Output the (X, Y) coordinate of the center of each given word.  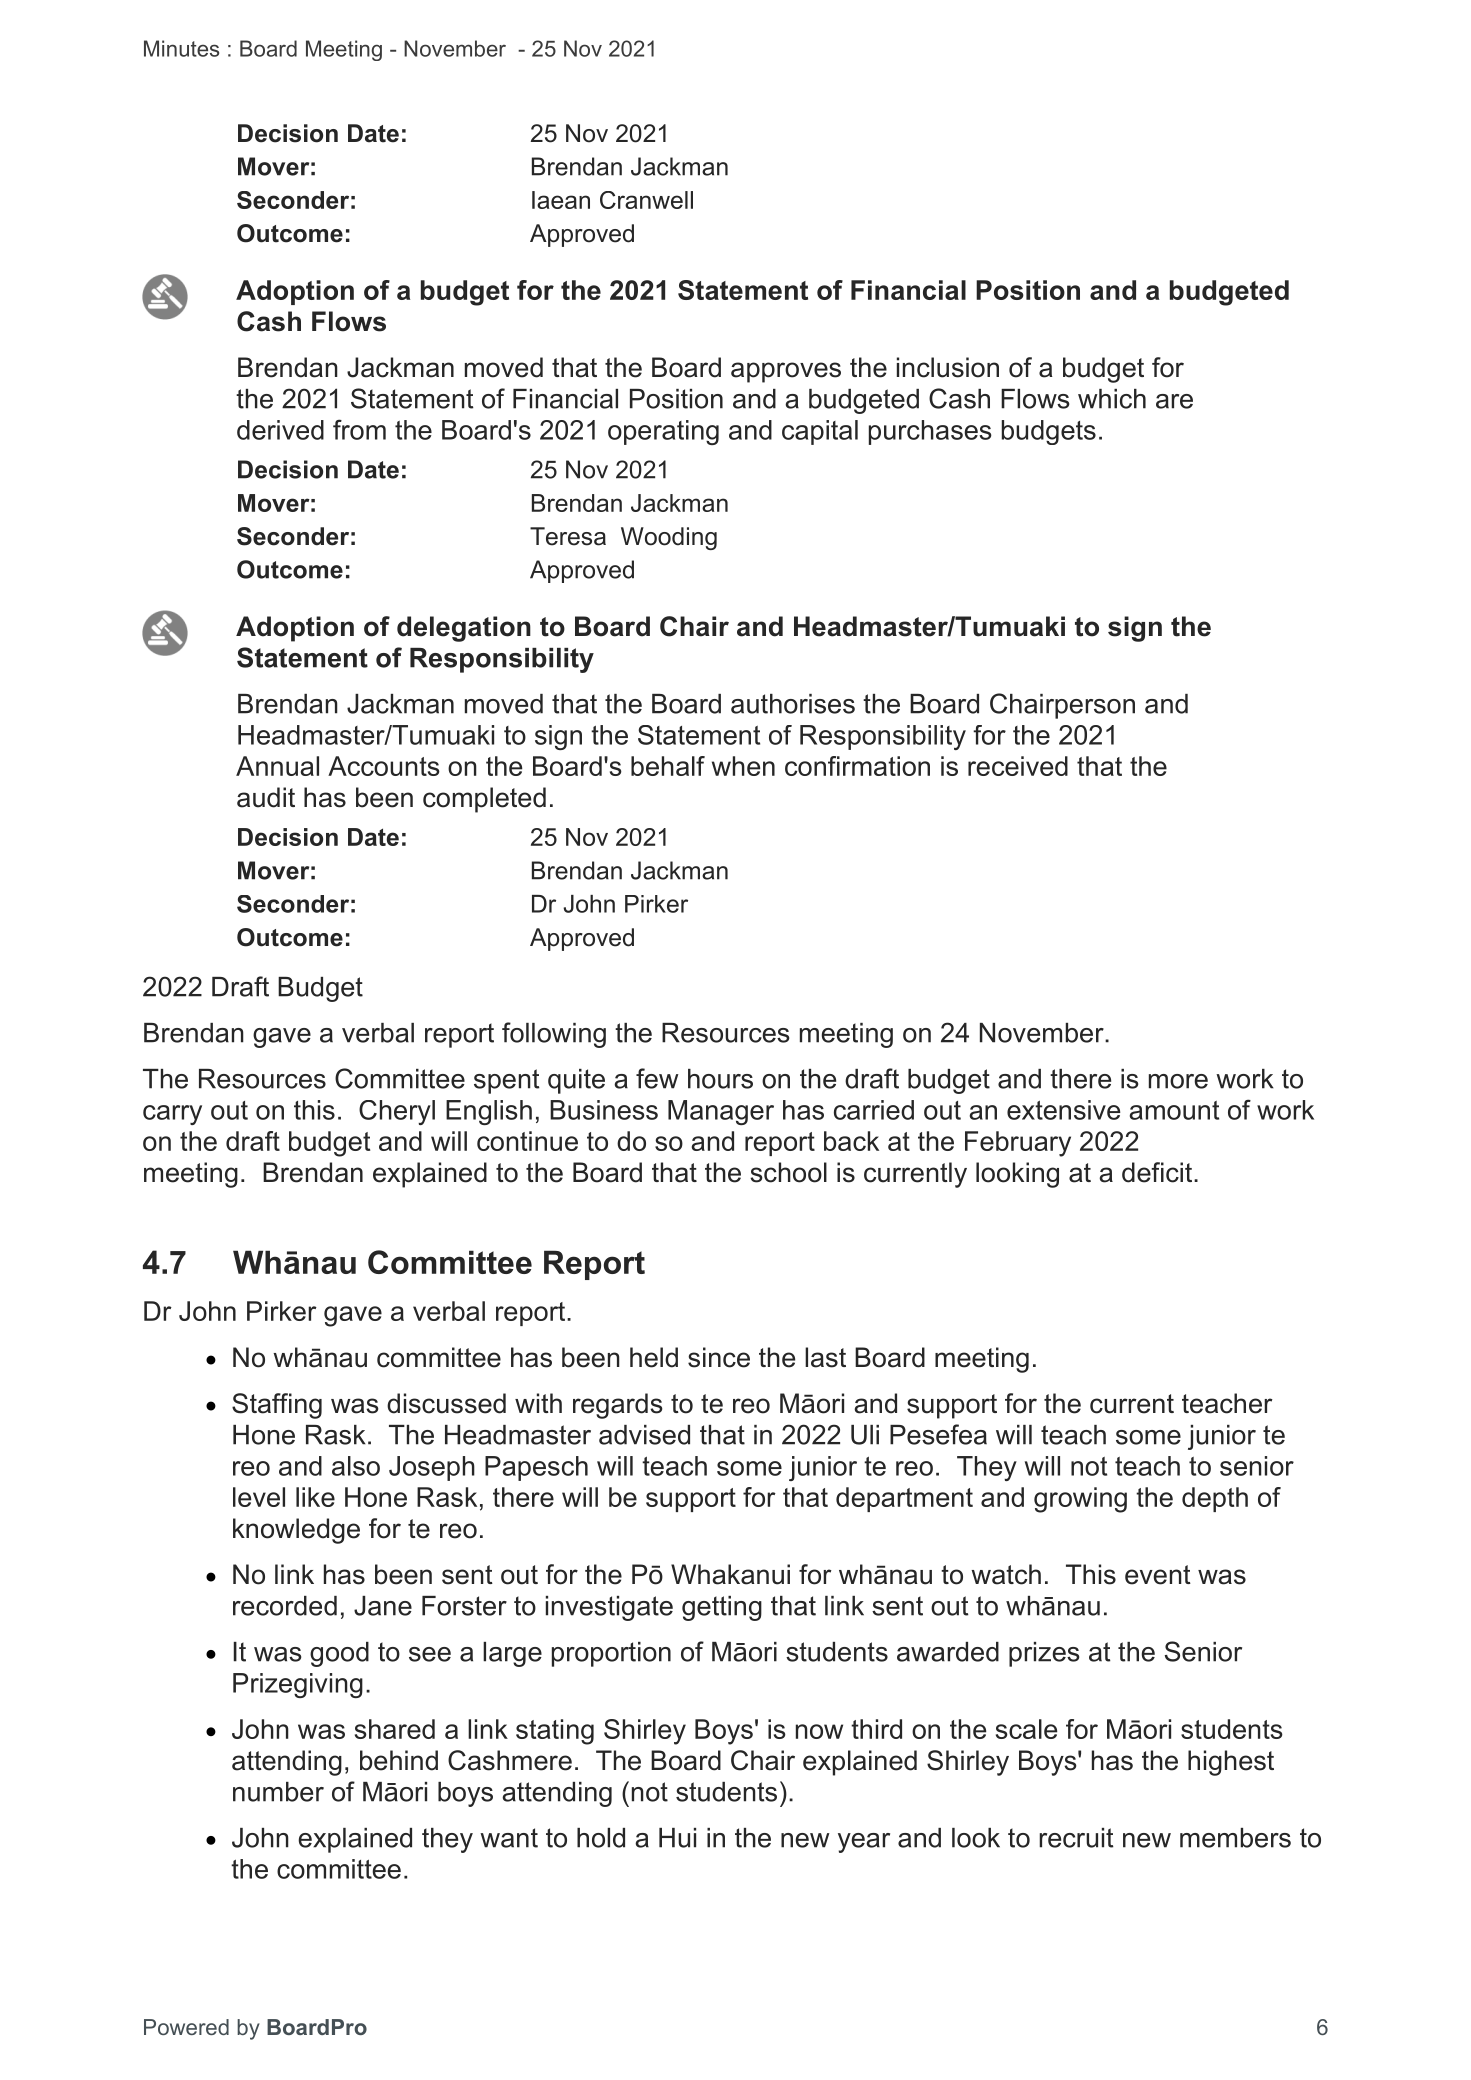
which (1112, 399)
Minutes (181, 48)
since (719, 1357)
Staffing (277, 1406)
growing (1080, 1500)
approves (786, 372)
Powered (186, 2027)
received (1018, 766)
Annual (277, 766)
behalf (668, 766)
